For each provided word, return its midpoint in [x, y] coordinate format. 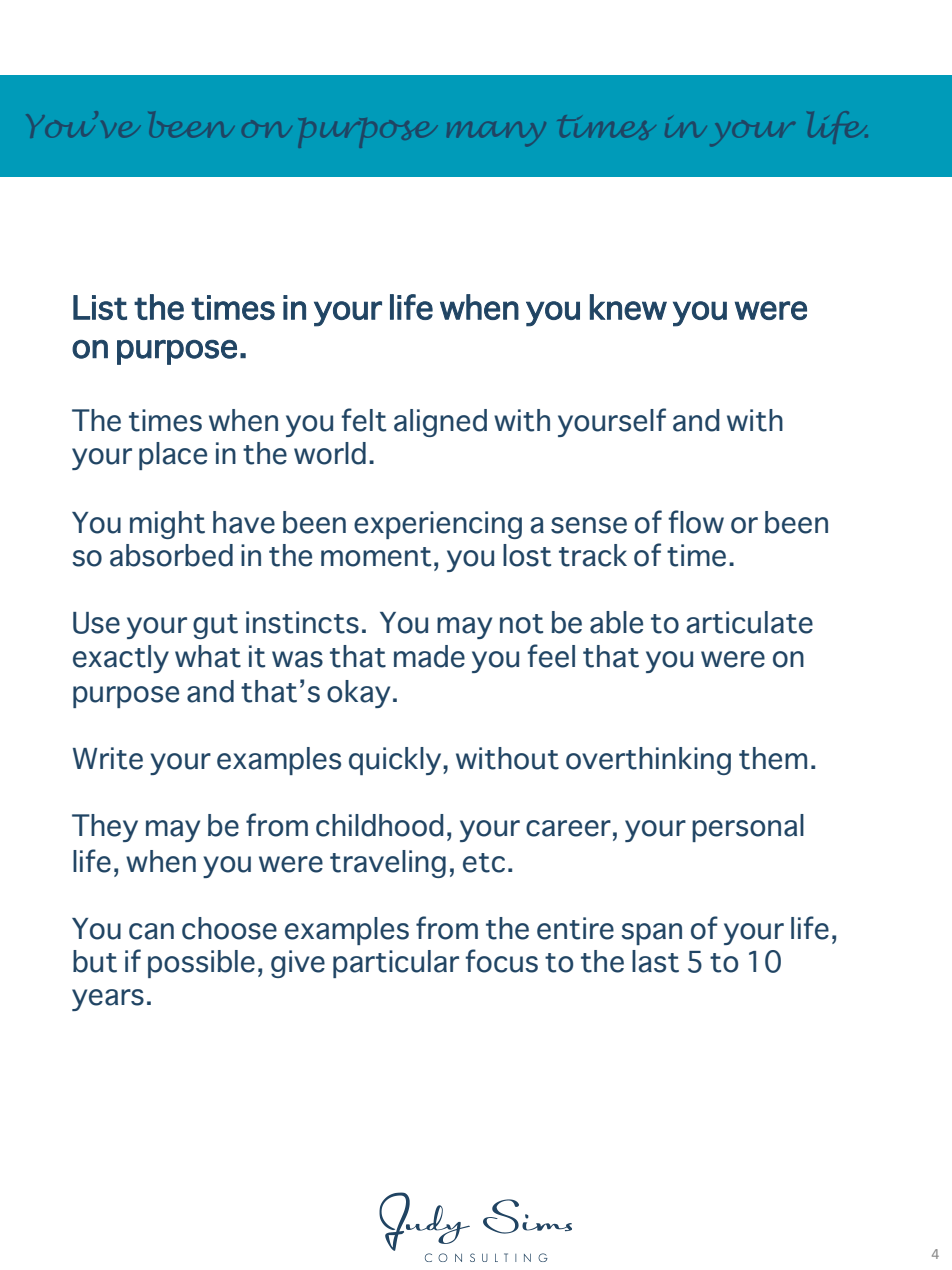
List [100, 307]
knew [628, 307]
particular [396, 964]
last [655, 961]
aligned [440, 423]
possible [201, 964]
